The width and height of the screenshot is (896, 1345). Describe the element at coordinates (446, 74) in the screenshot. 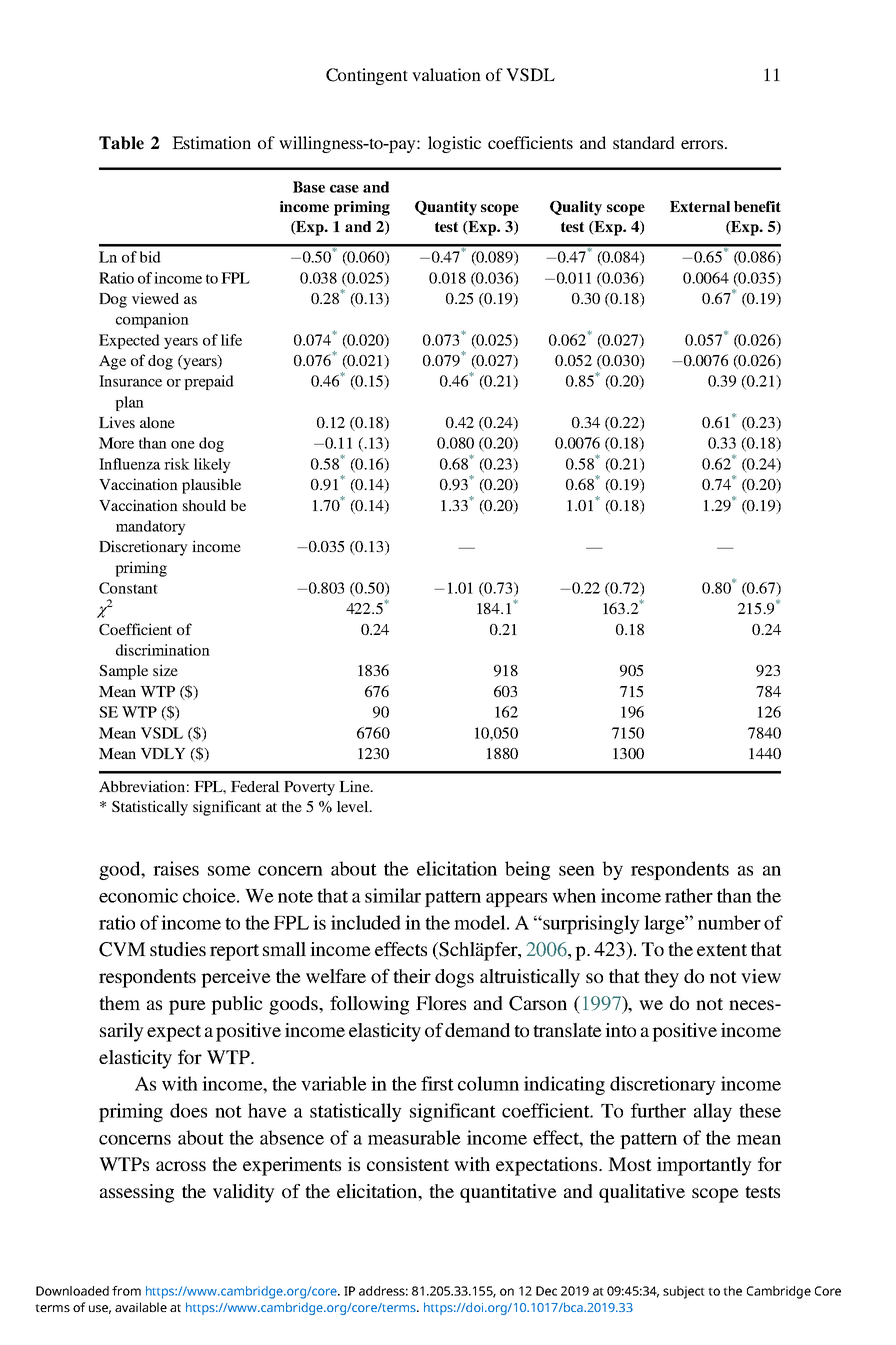

I see `valuation` at that location.
